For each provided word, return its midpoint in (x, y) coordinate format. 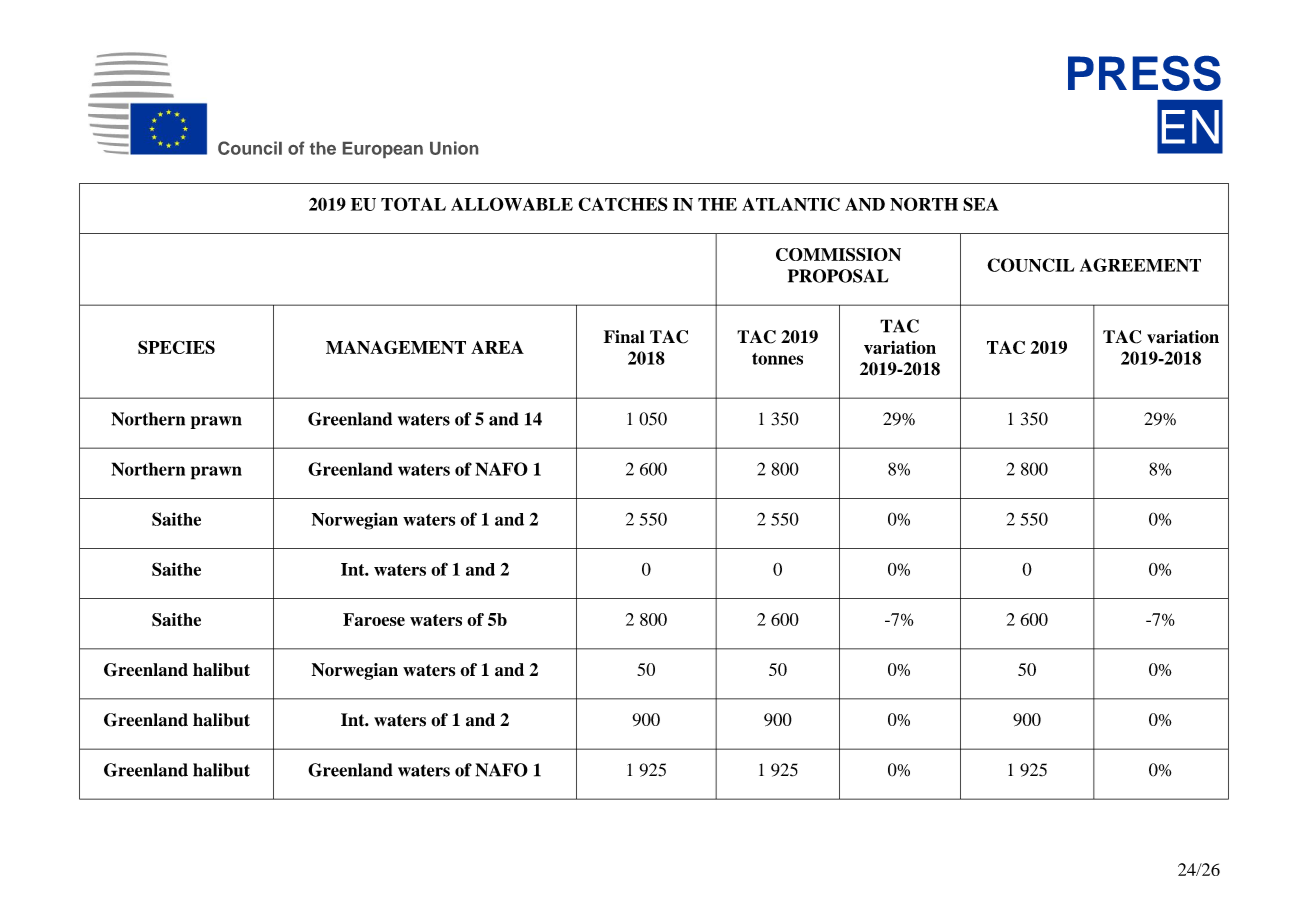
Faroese (374, 619)
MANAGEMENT (396, 347)
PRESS (1144, 73)
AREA (497, 347)
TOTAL (413, 204)
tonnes (777, 359)
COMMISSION (838, 254)
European (383, 150)
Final (624, 337)
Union (454, 148)
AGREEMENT (1140, 265)
